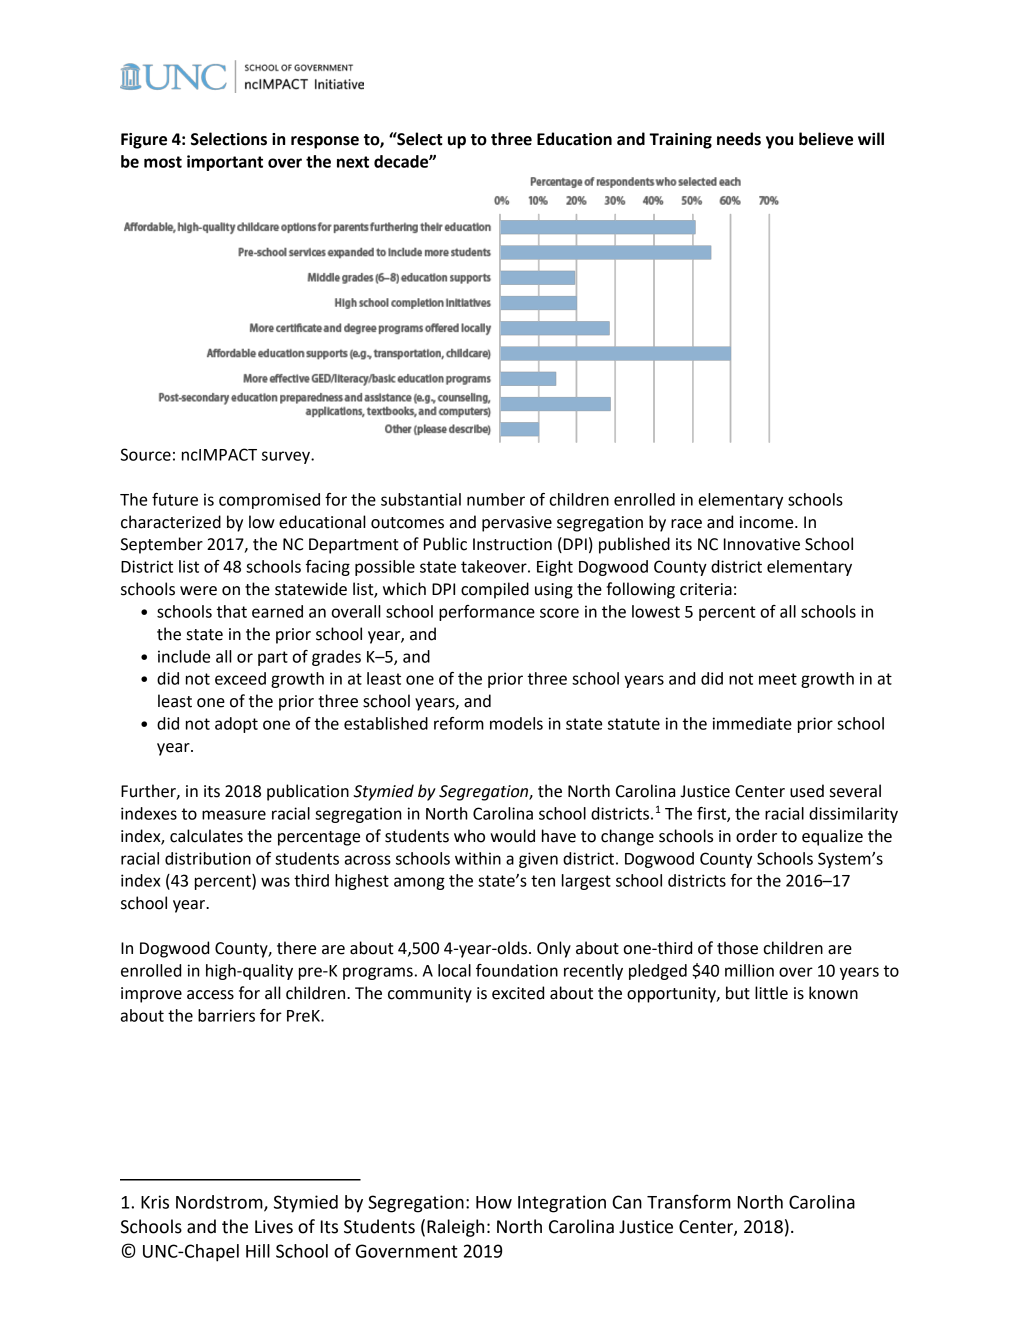  I want to click on next, so click(353, 162).
